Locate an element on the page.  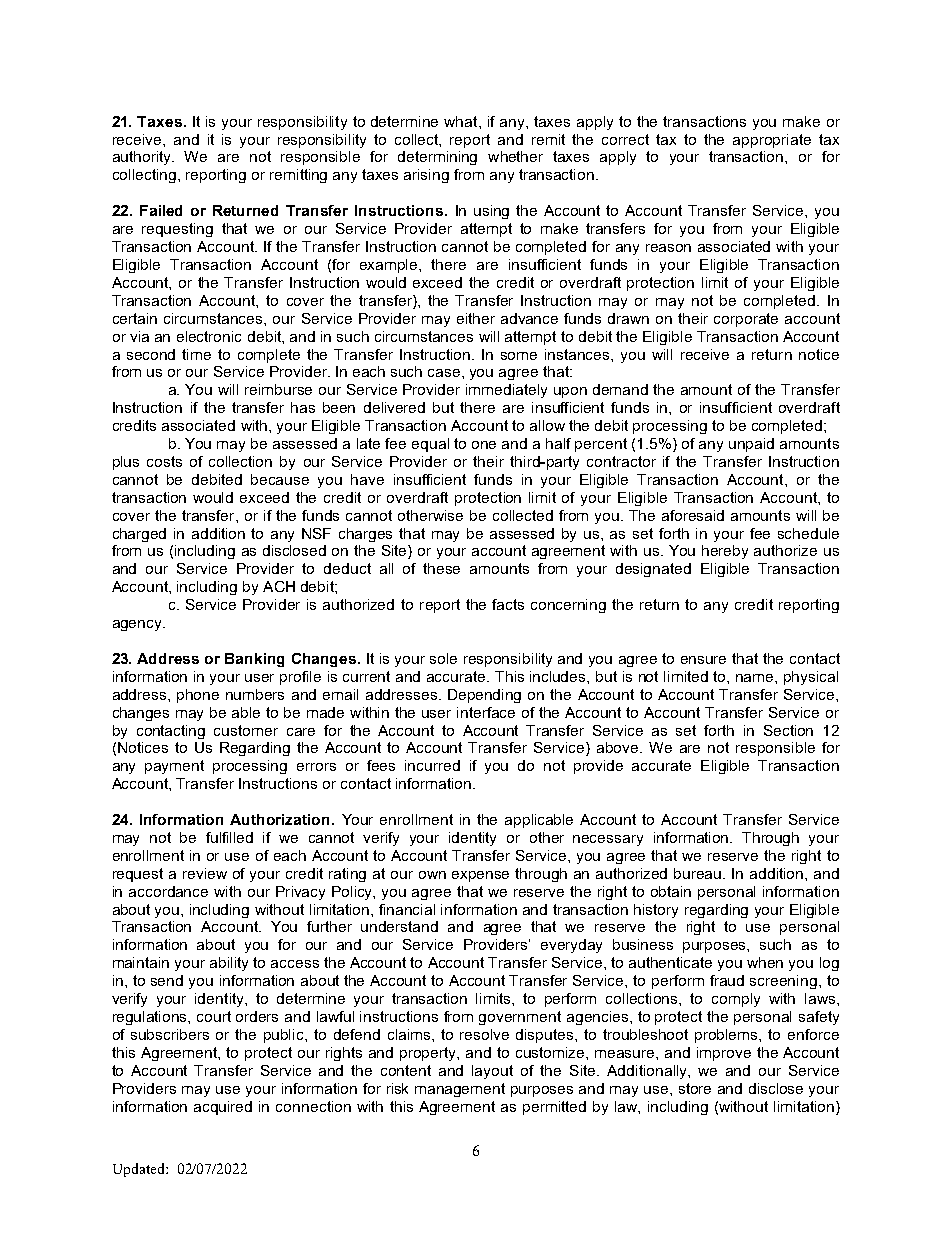
acquired is located at coordinates (223, 1108).
